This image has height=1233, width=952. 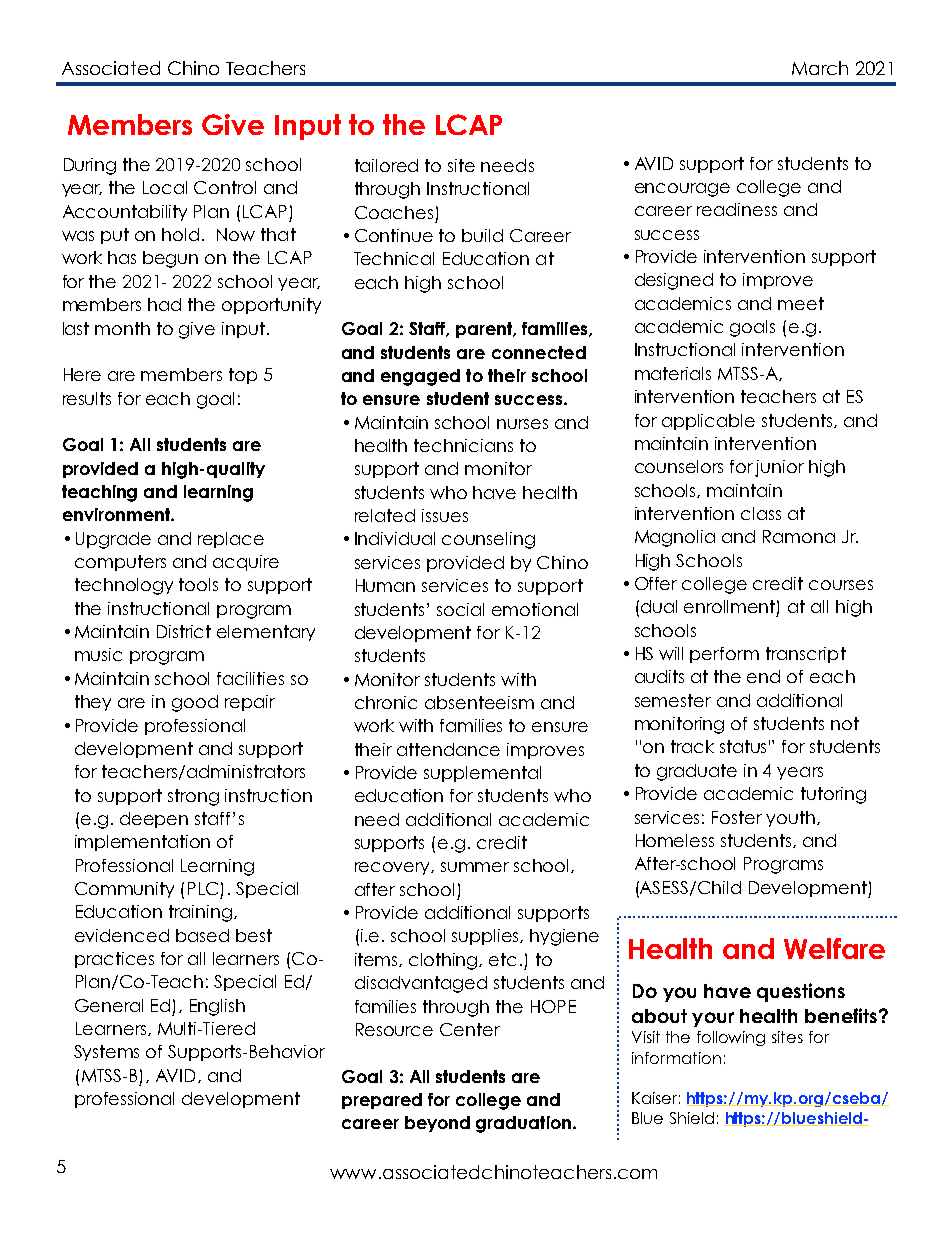 I want to click on During, so click(x=90, y=166).
